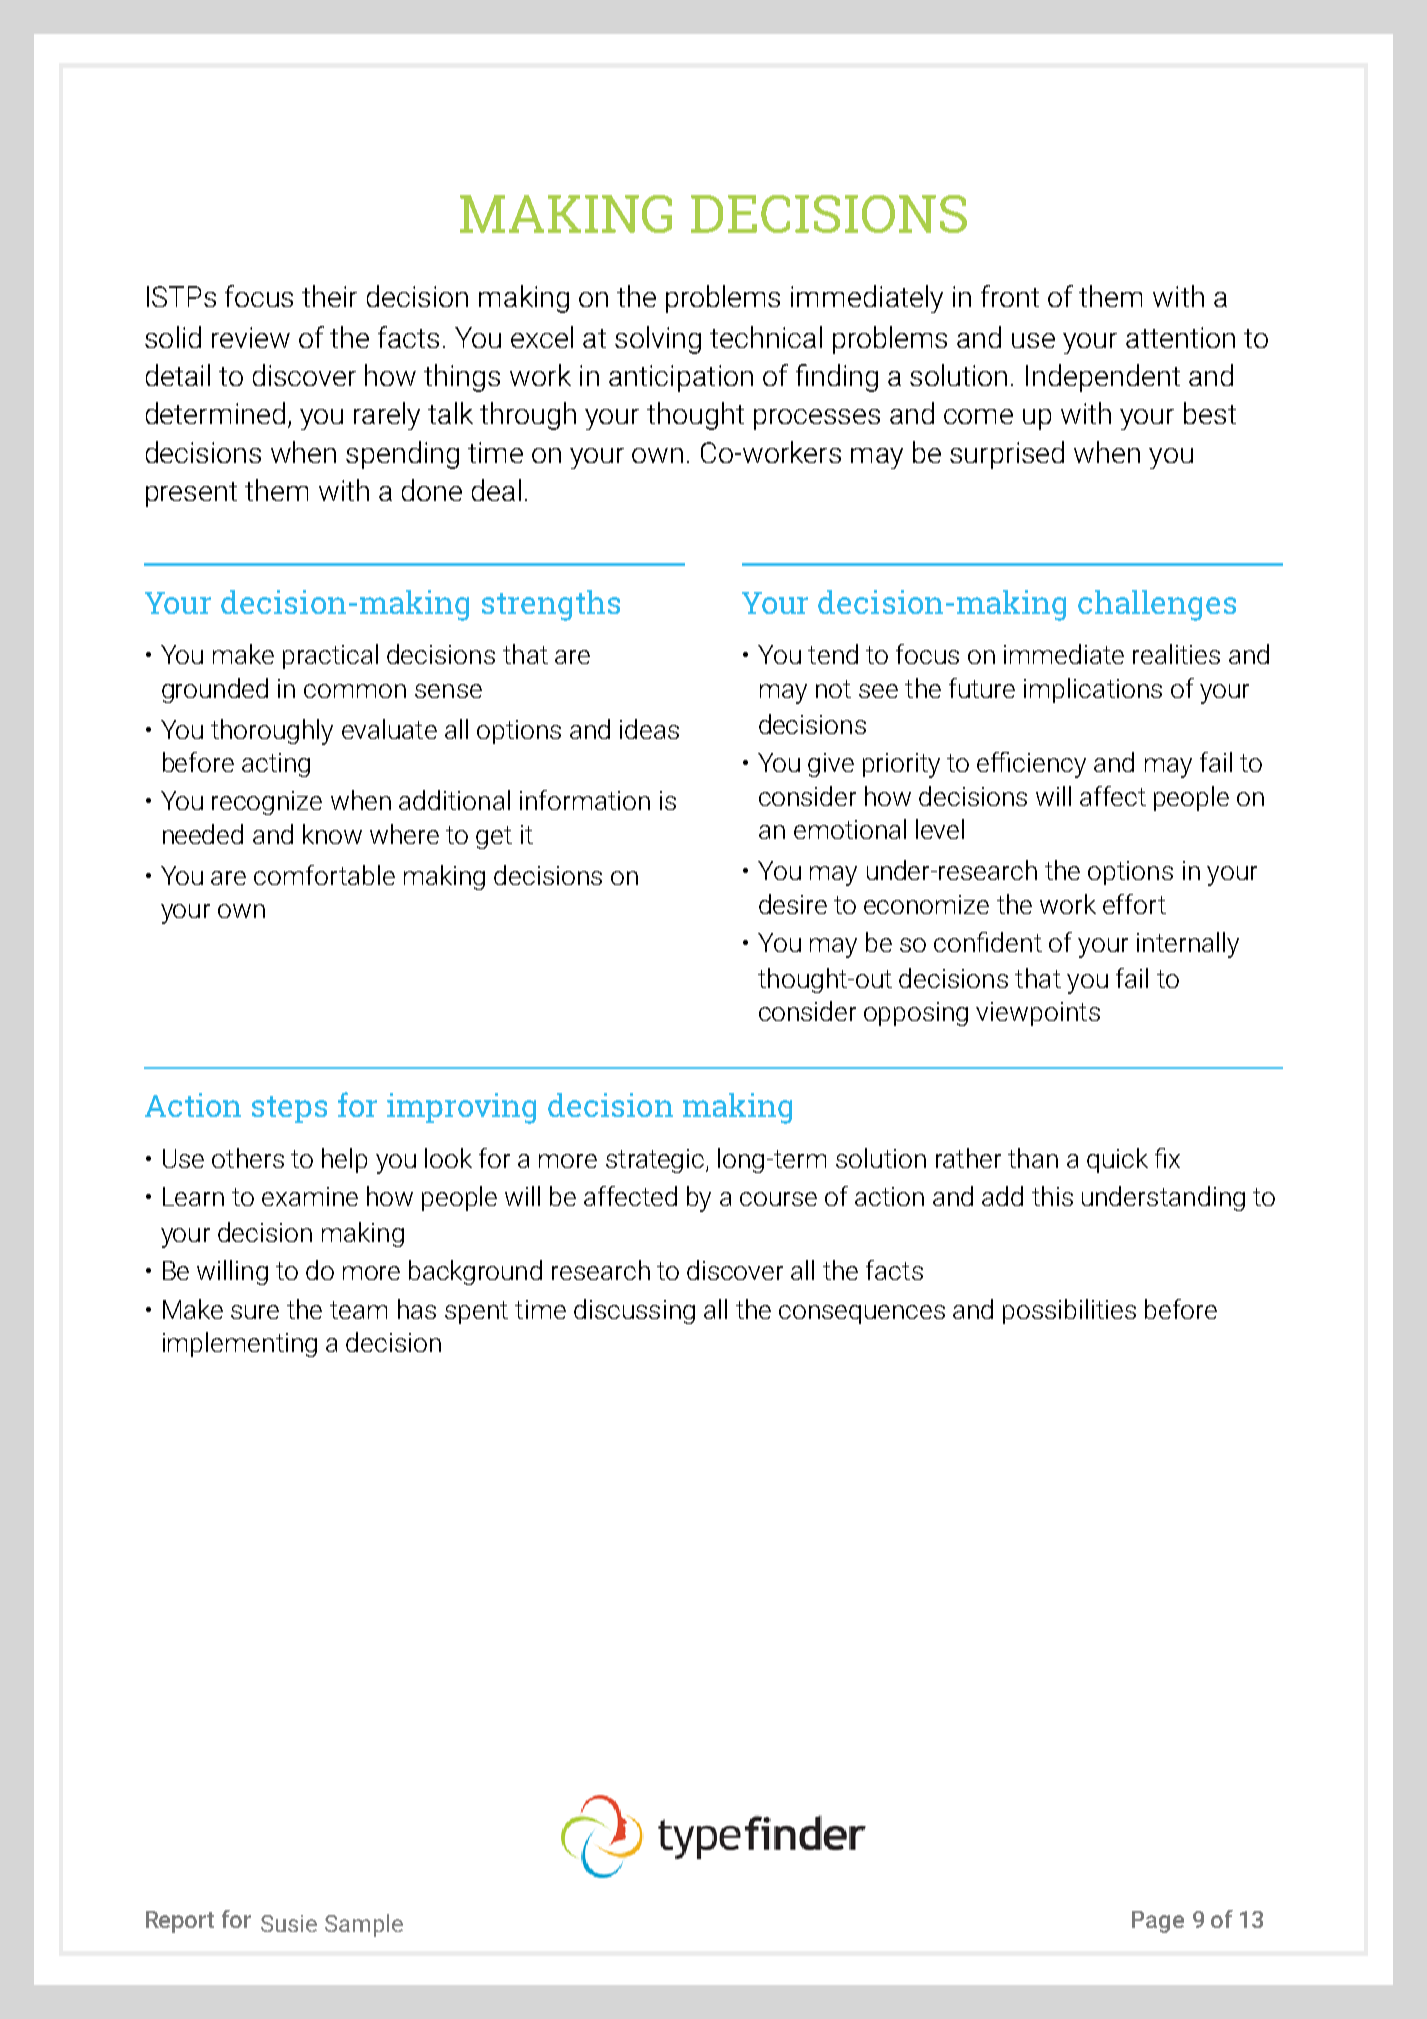 The width and height of the screenshot is (1427, 2019). What do you see at coordinates (1103, 378) in the screenshot?
I see `Independent` at bounding box center [1103, 378].
